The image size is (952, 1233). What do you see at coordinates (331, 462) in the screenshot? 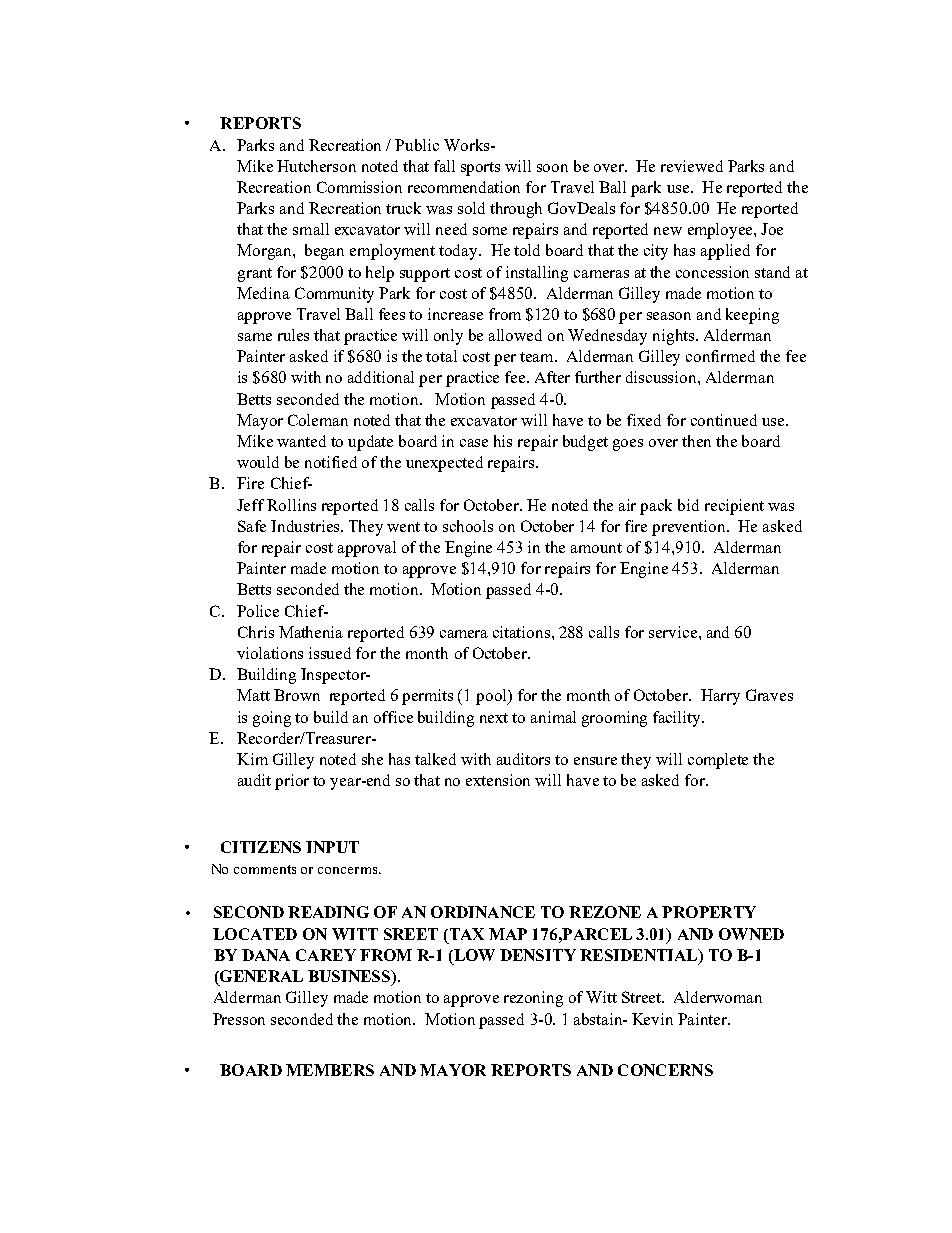
I see `notified` at bounding box center [331, 462].
